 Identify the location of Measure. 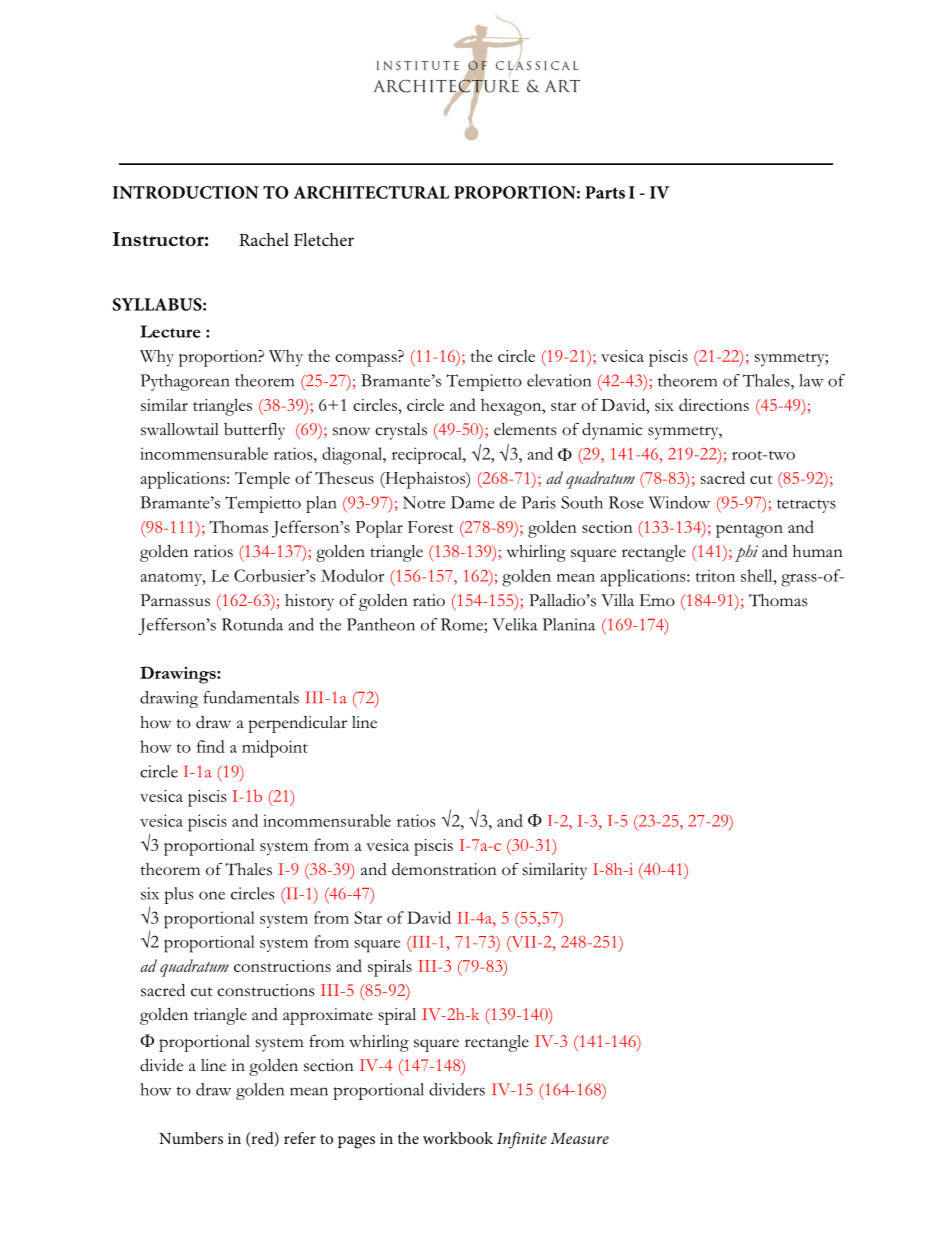
(579, 1138).
